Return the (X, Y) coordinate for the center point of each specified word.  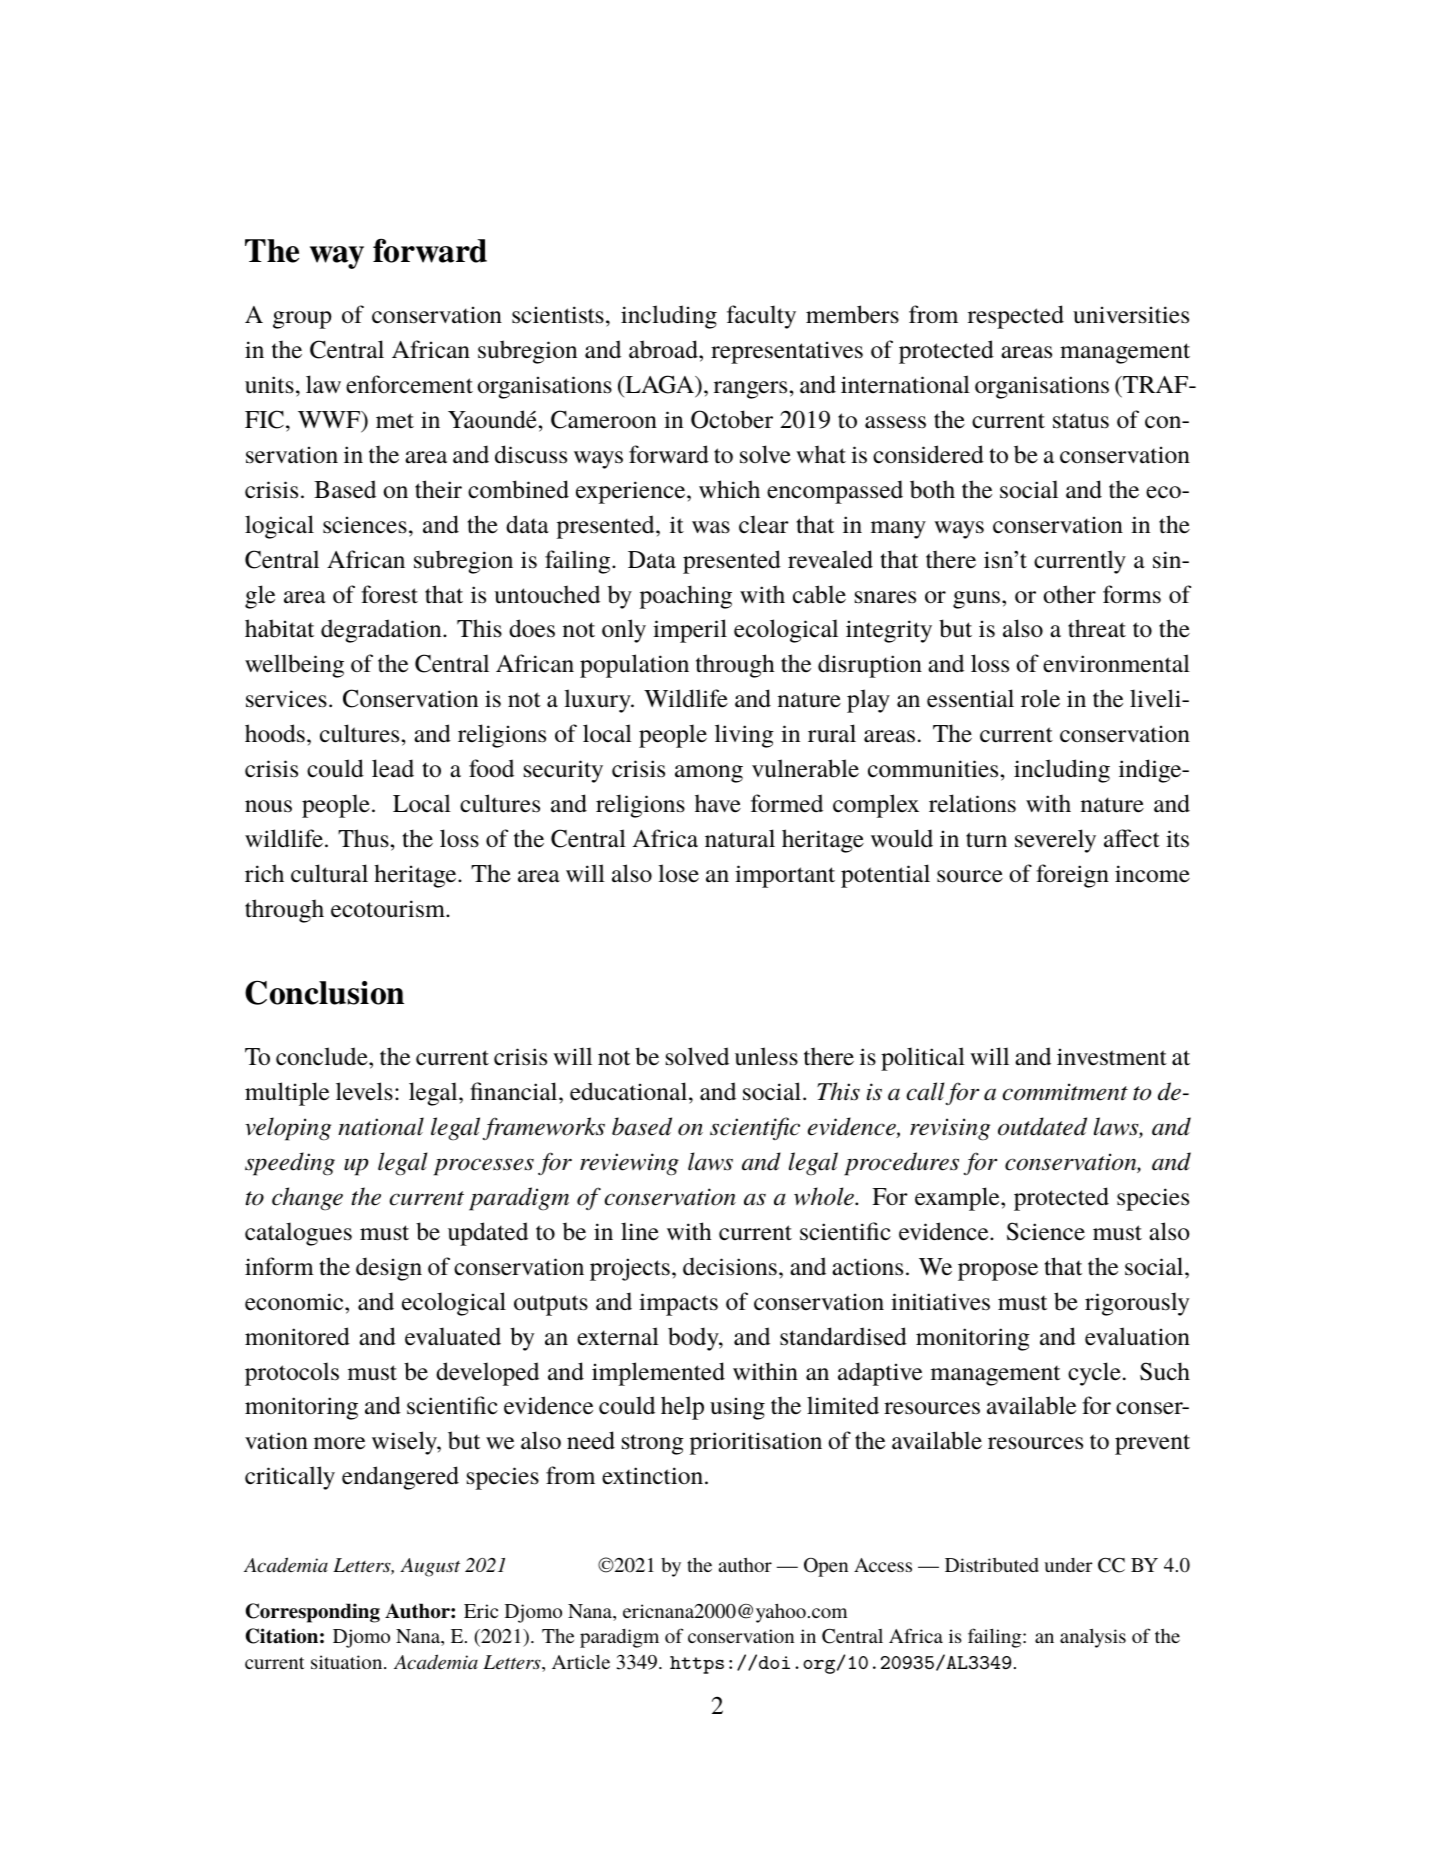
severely (1055, 841)
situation (348, 1662)
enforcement (409, 384)
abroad (664, 349)
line (640, 1231)
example (958, 1199)
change (307, 1199)
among (709, 774)
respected (1016, 317)
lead (393, 768)
